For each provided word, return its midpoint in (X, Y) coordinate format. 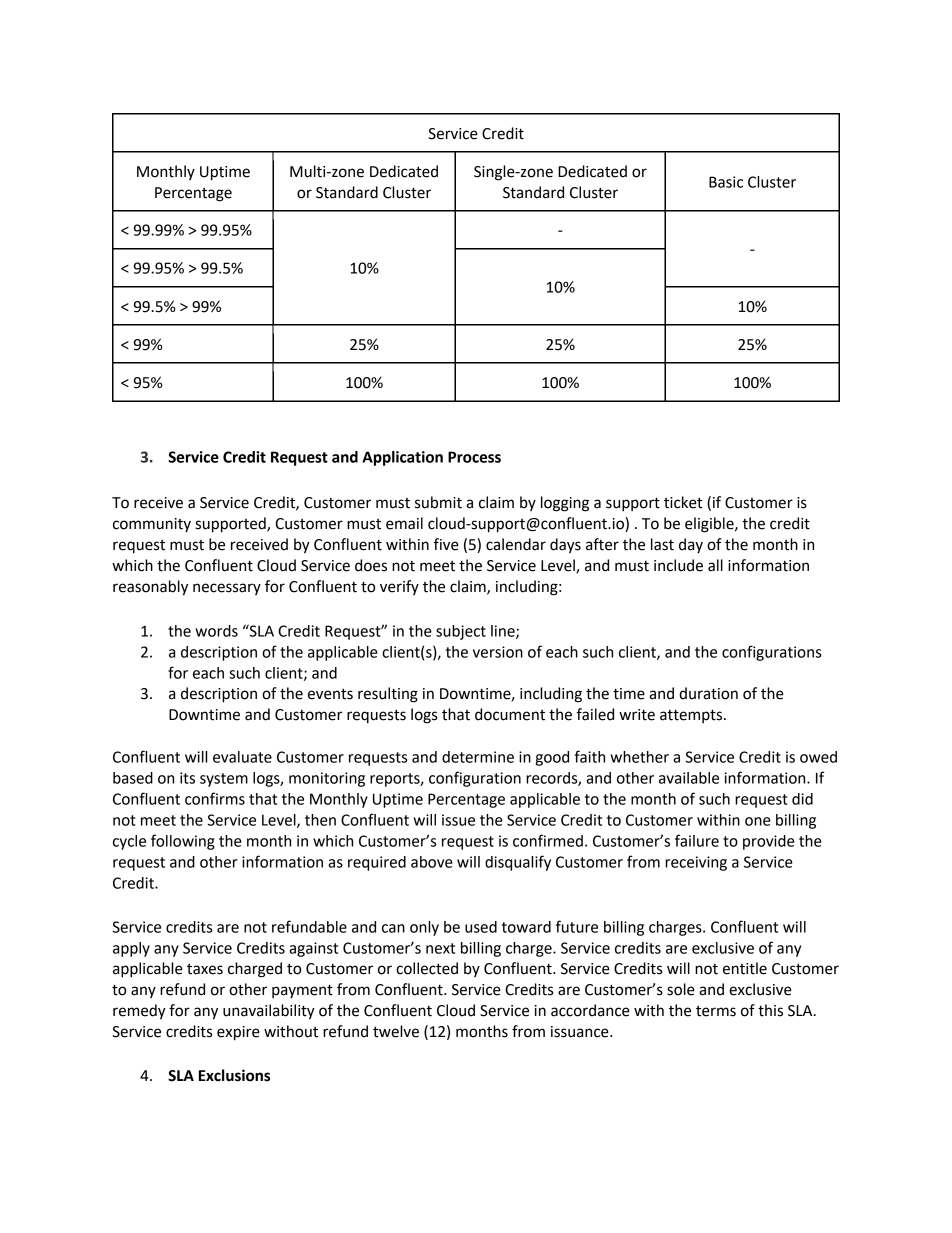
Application (402, 458)
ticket (683, 502)
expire (238, 1033)
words (216, 631)
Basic (726, 182)
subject (461, 632)
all (715, 565)
